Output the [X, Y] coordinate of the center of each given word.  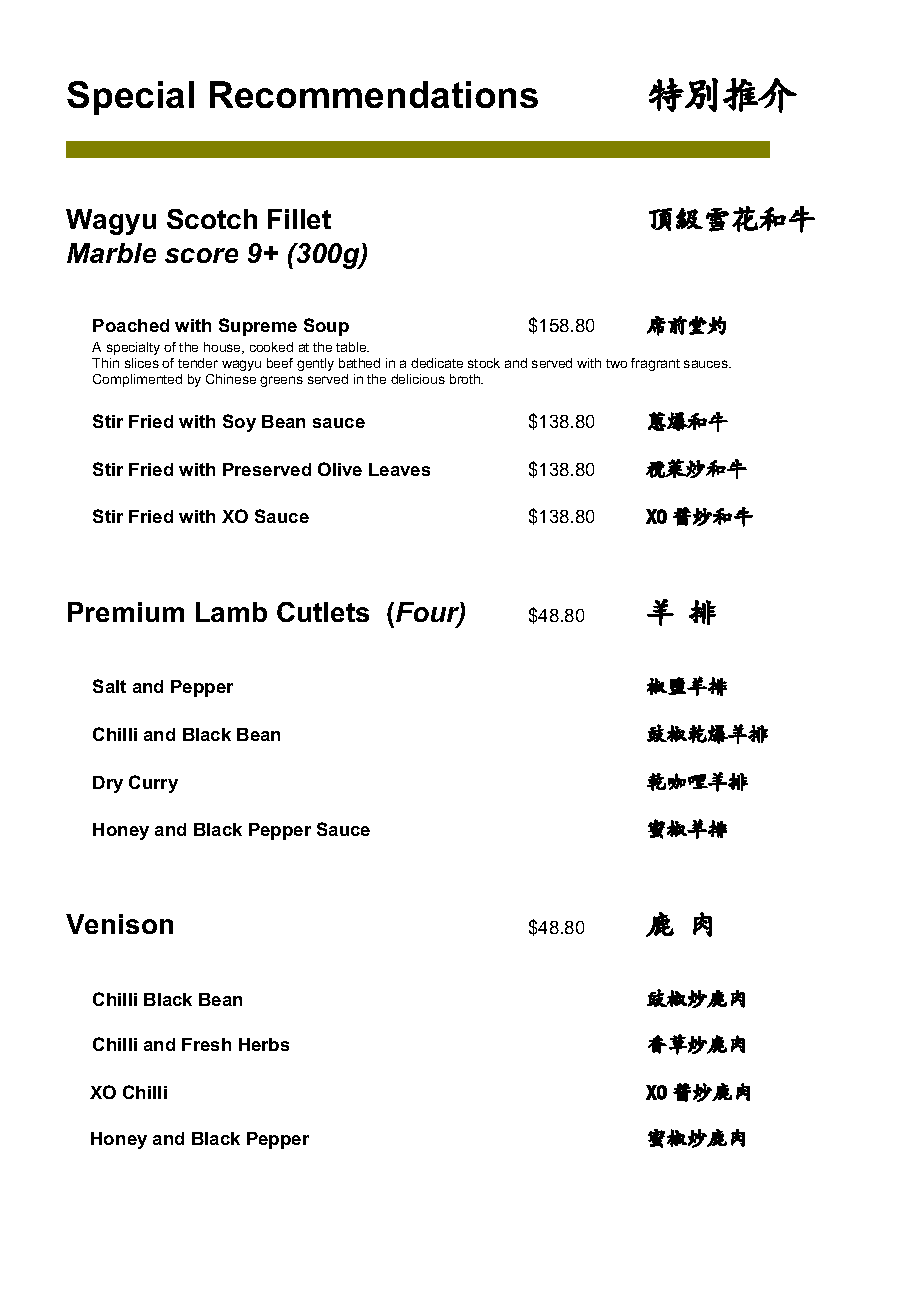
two [616, 363]
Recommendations [374, 94]
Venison [119, 924]
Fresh [206, 1044]
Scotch [212, 219]
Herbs [264, 1044]
